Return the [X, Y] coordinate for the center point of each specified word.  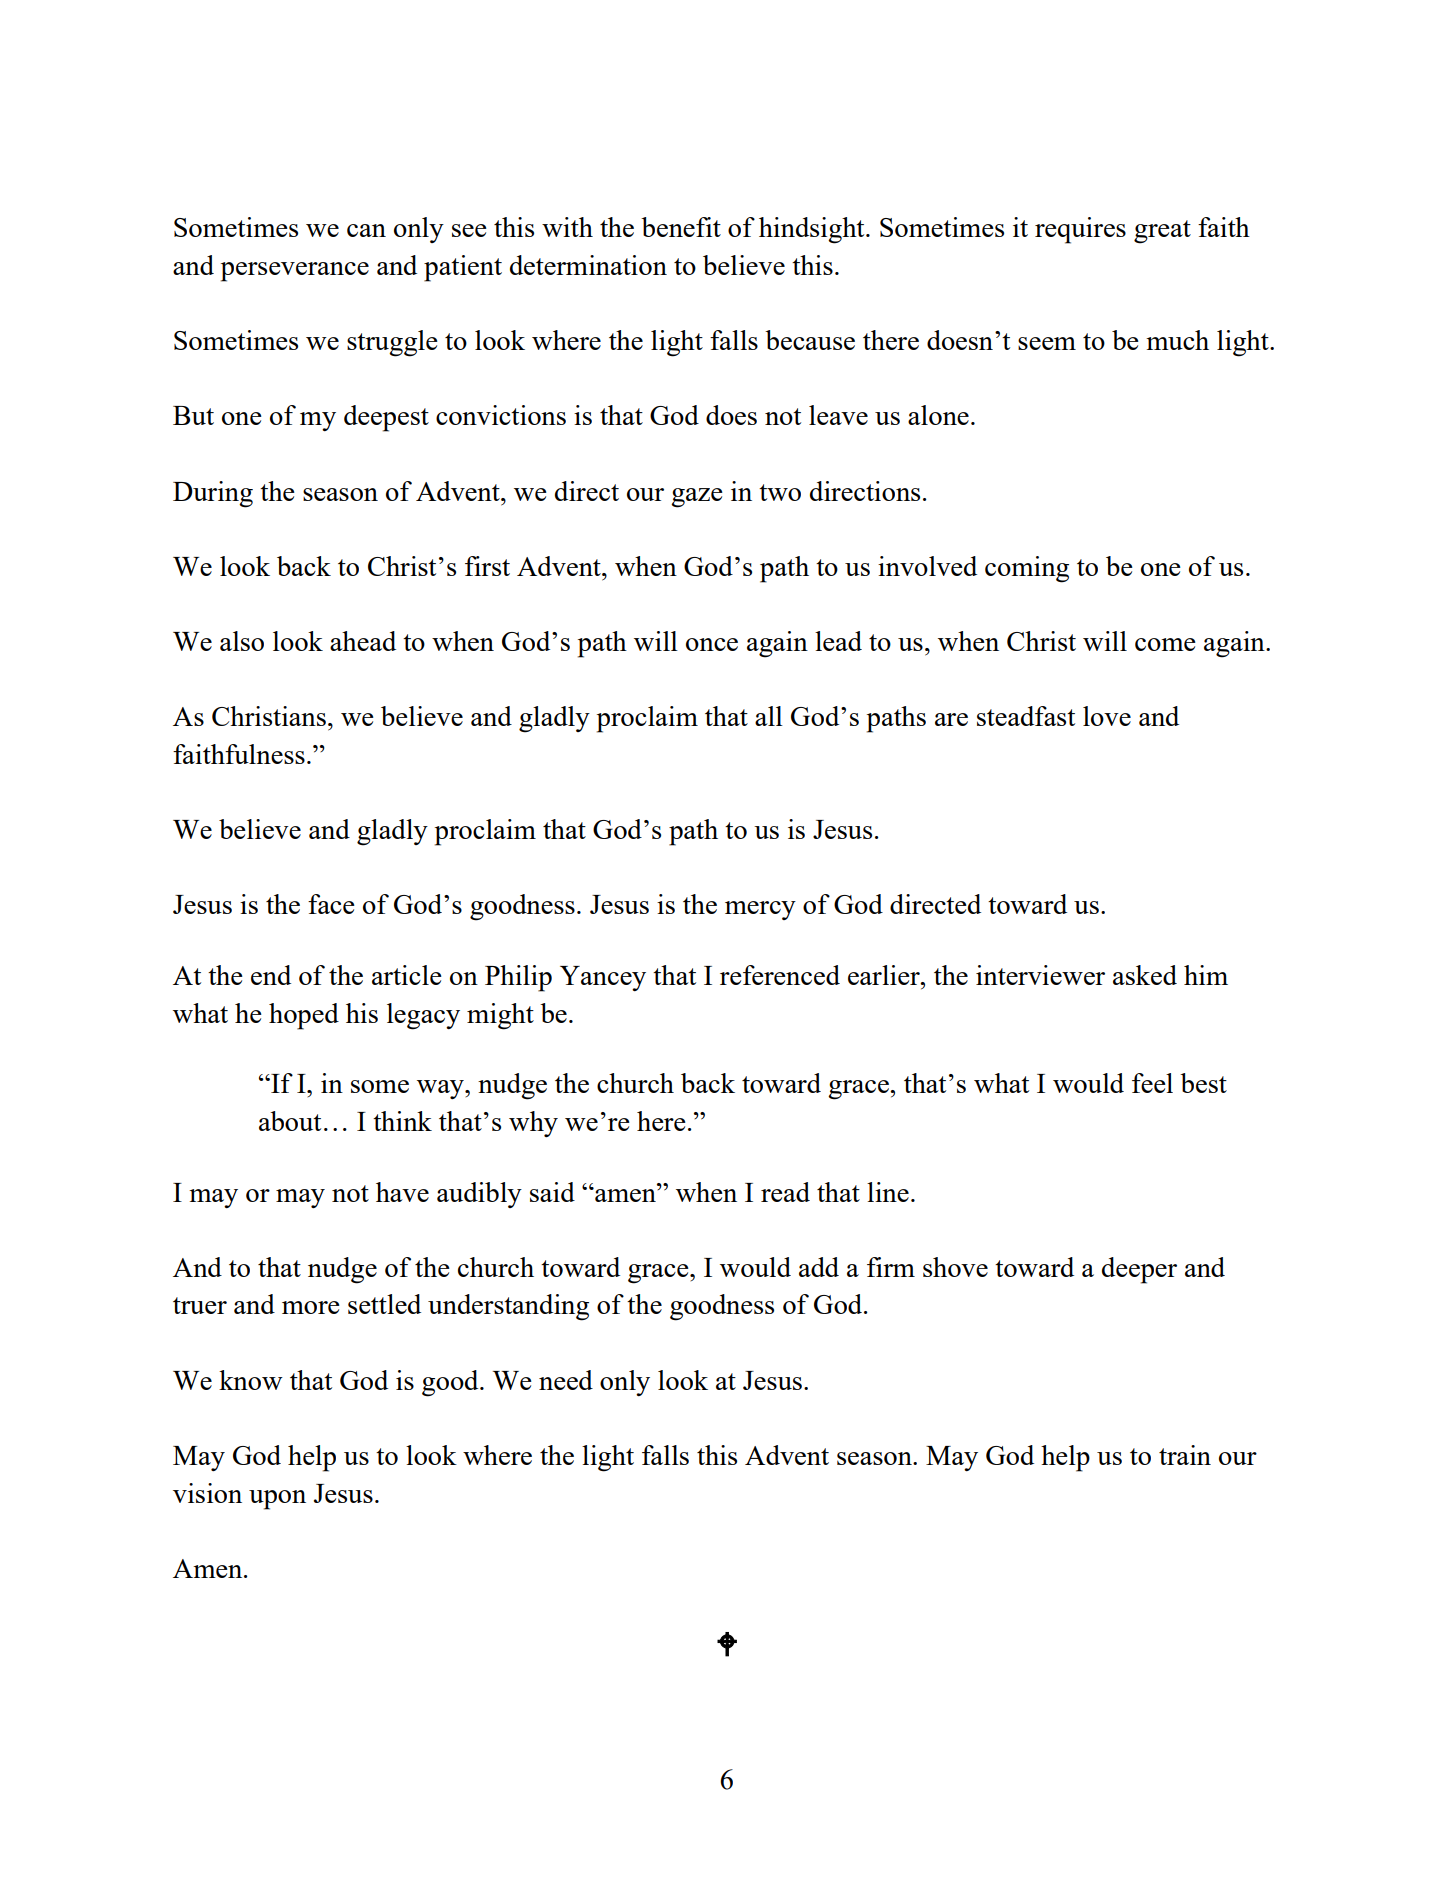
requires [1080, 230]
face [331, 904]
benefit [681, 227]
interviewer [1040, 975]
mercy [760, 910]
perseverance [295, 272]
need [566, 1380]
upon [277, 1500]
